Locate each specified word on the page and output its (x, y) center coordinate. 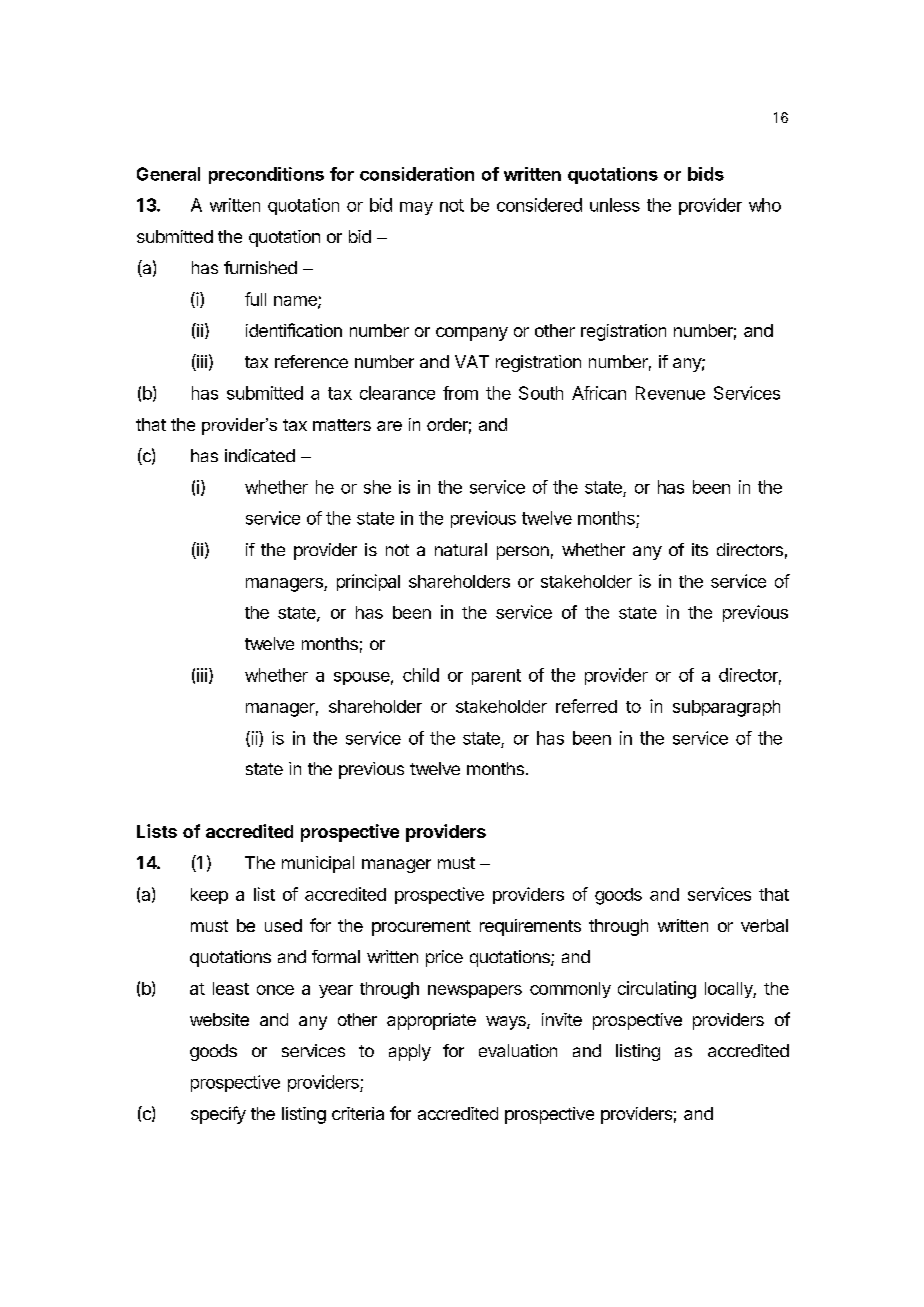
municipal (318, 864)
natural (461, 549)
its (700, 549)
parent (496, 677)
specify (218, 1115)
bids (706, 174)
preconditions (266, 175)
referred (586, 706)
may (416, 208)
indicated (260, 455)
